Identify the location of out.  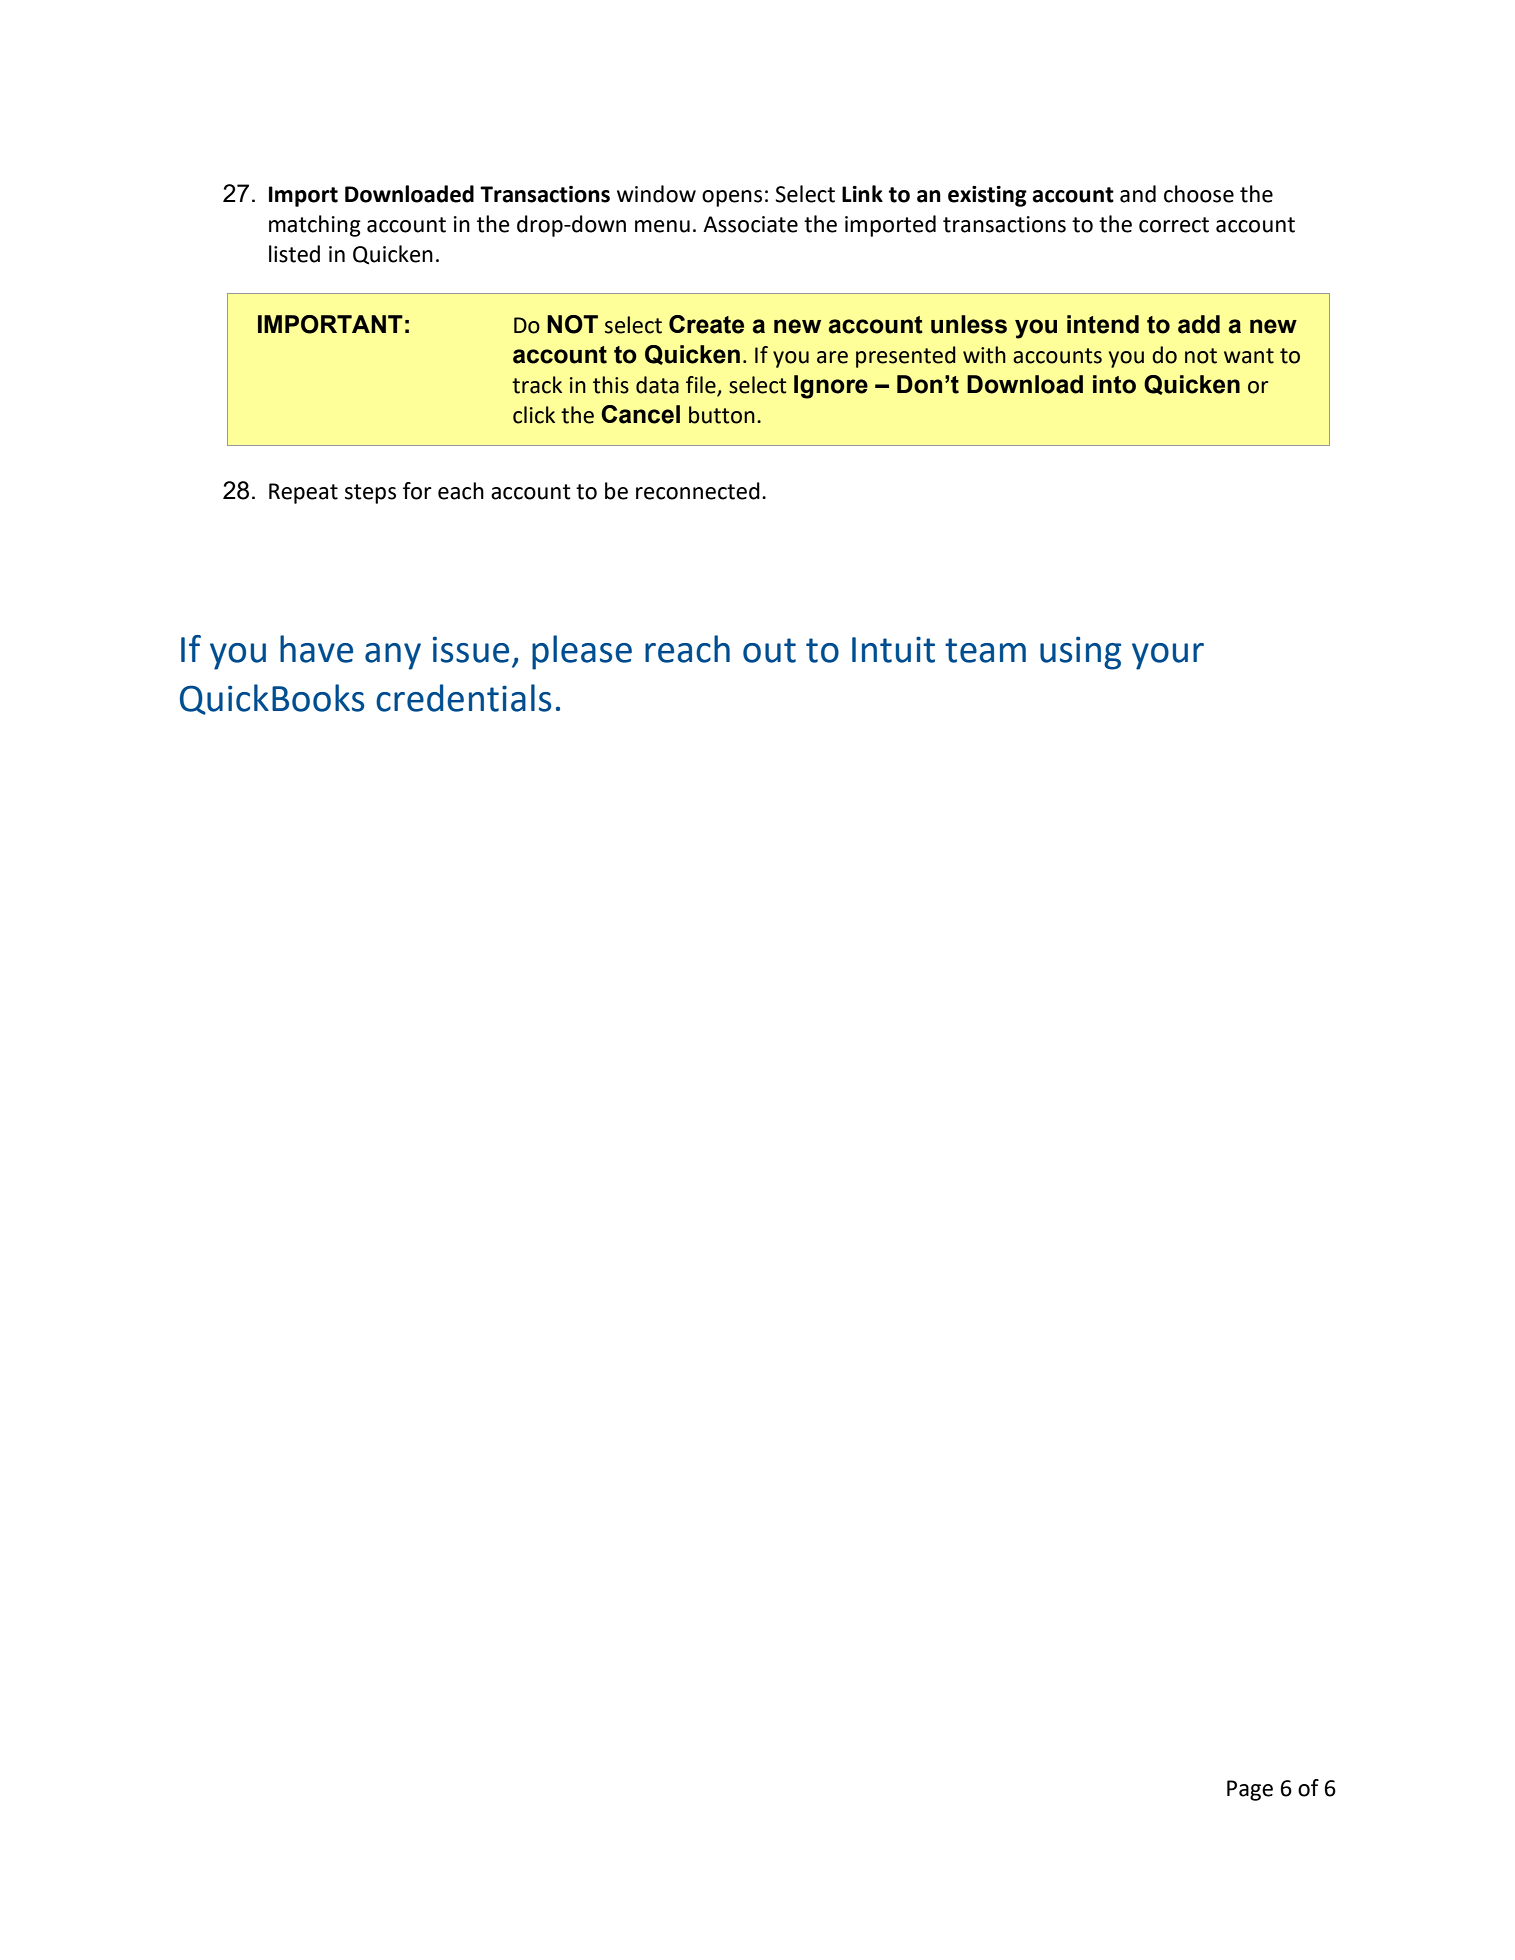
(769, 650).
